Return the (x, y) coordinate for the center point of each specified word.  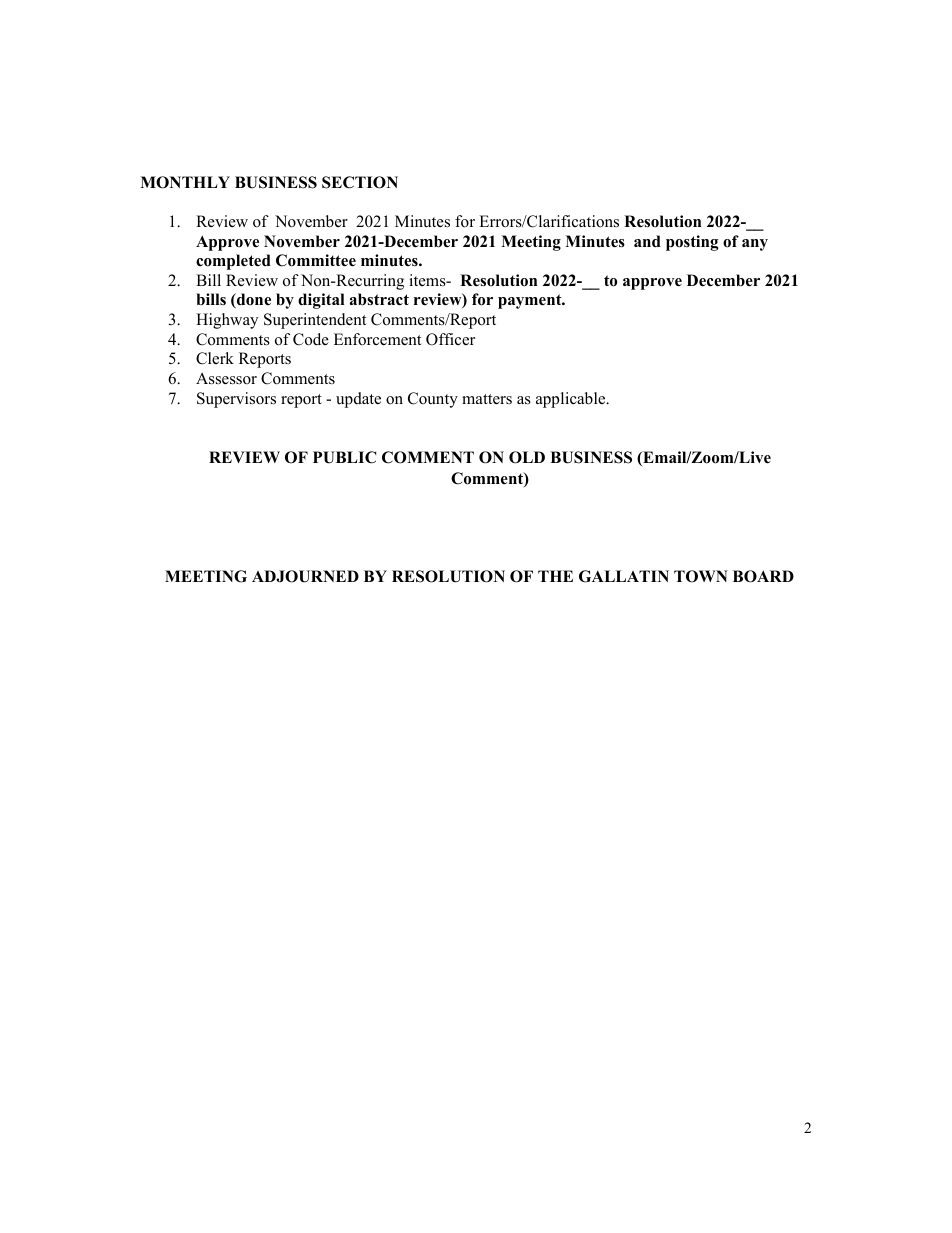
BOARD (763, 576)
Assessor (226, 378)
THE (555, 576)
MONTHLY (185, 182)
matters (487, 399)
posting (692, 243)
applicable (572, 400)
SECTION (360, 182)
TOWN (701, 576)
